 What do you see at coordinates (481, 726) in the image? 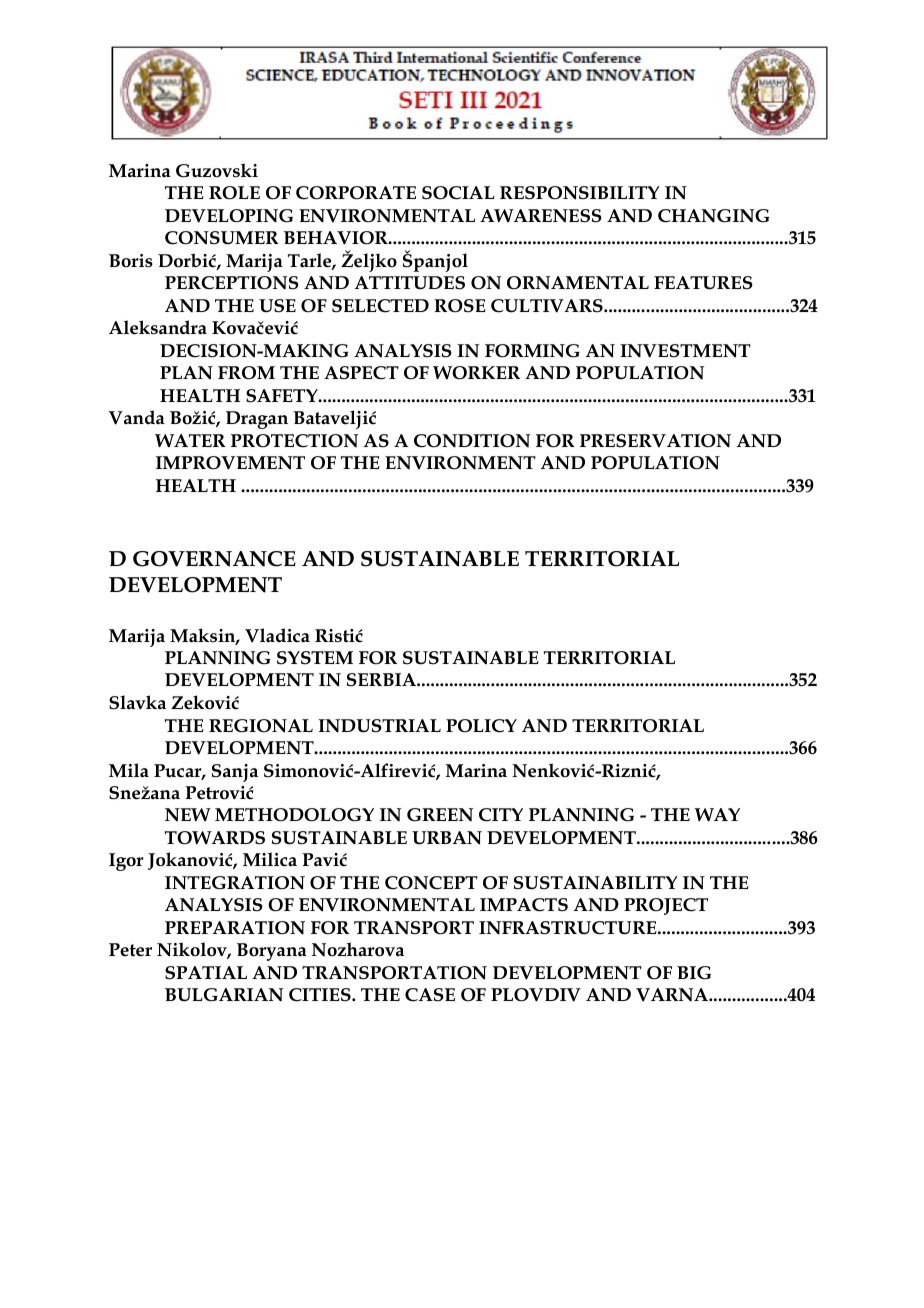
I see `POLICY` at bounding box center [481, 726].
